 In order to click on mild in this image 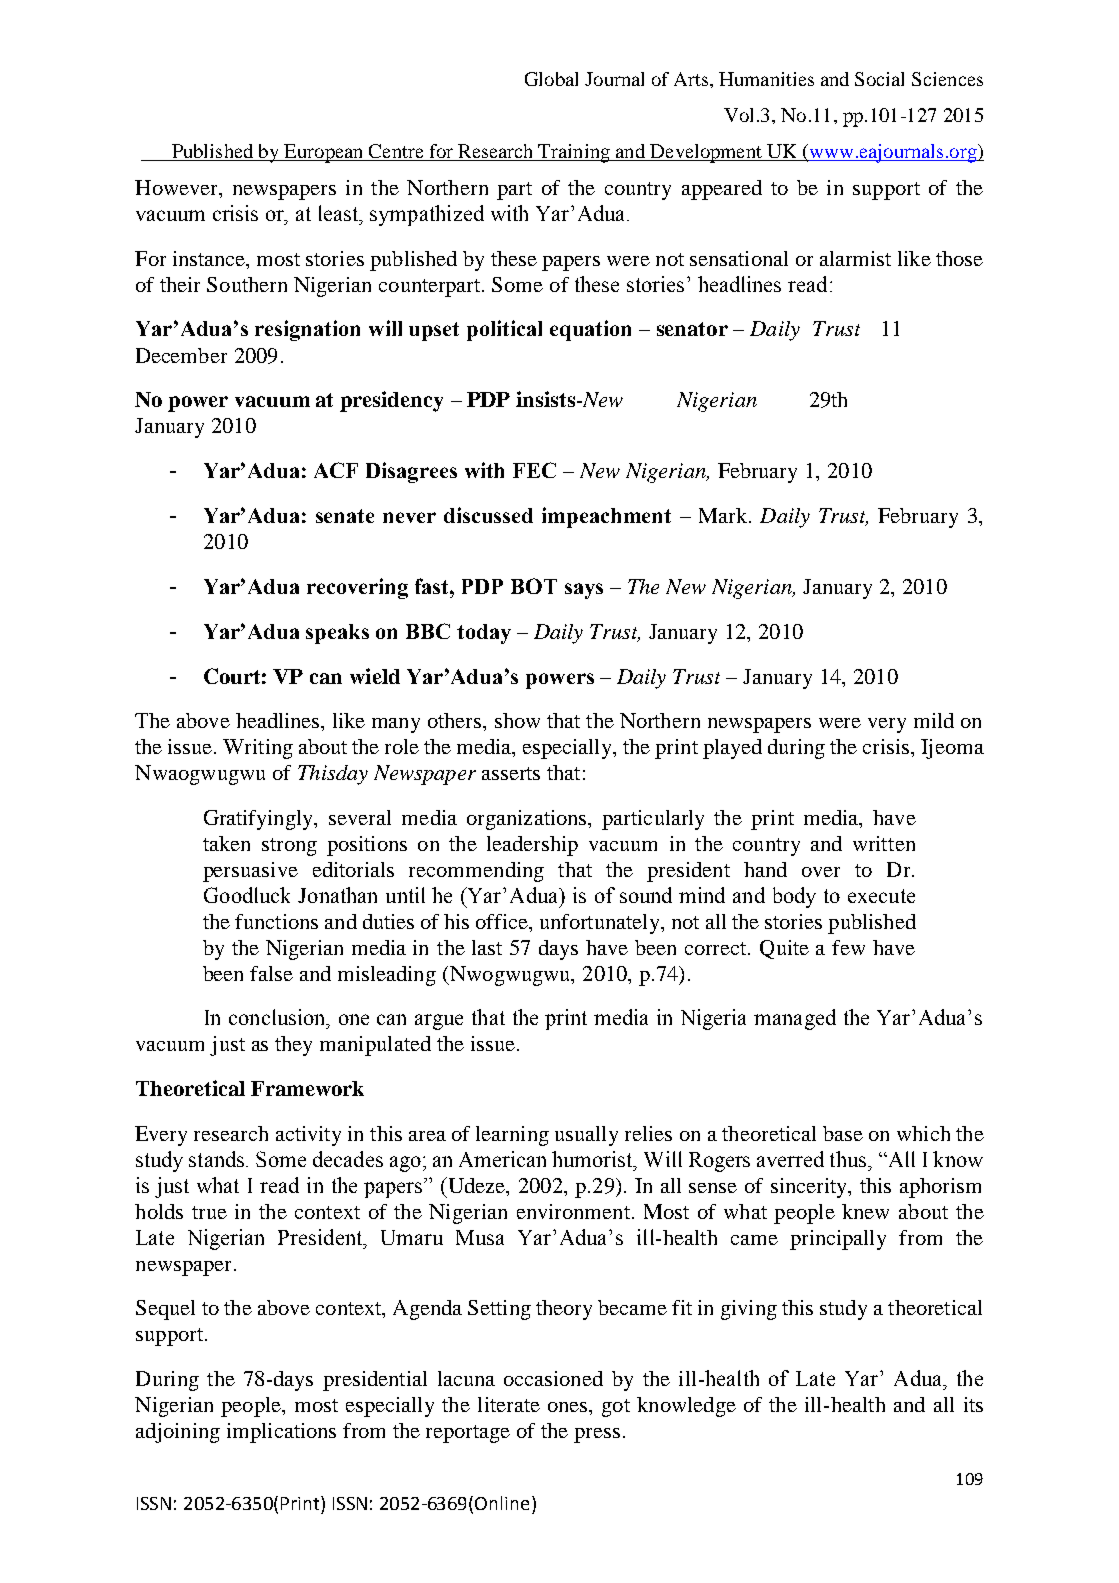, I will do `click(934, 720)`.
